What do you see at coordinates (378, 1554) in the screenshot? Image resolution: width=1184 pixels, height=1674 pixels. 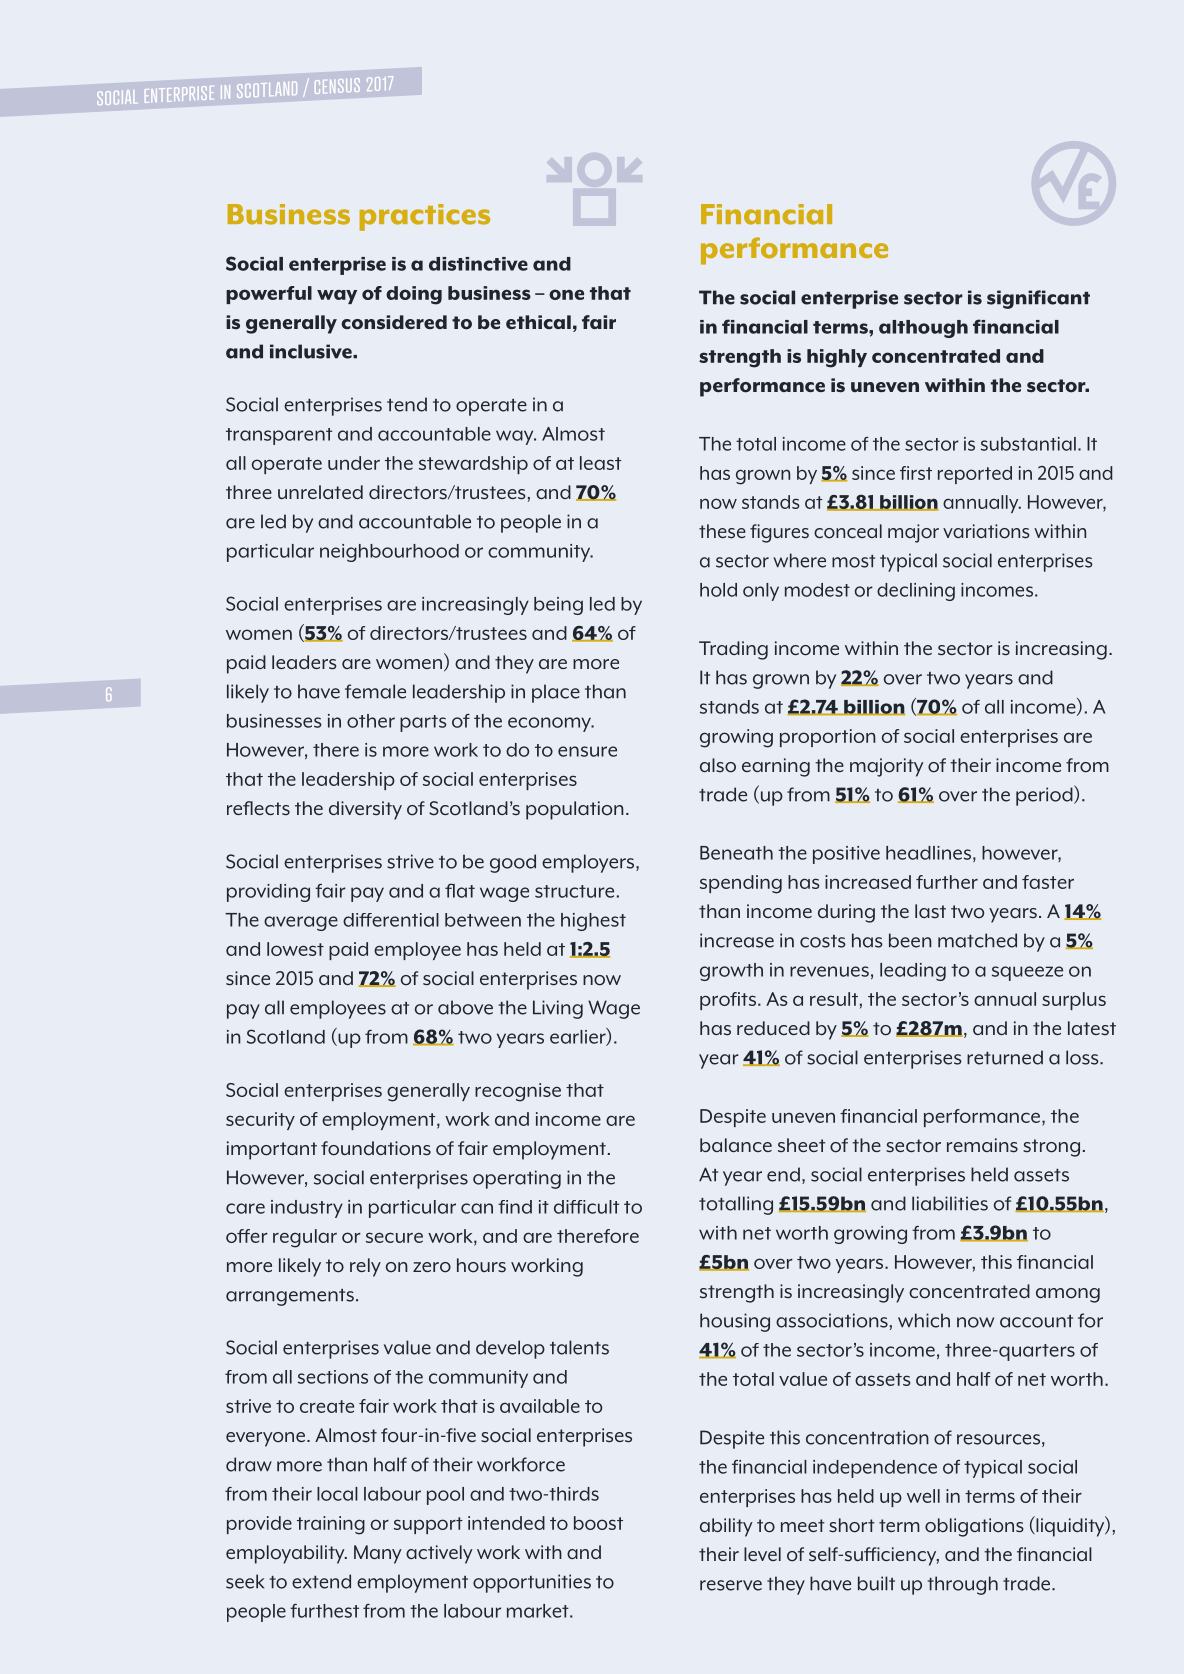 I see `Many` at bounding box center [378, 1554].
